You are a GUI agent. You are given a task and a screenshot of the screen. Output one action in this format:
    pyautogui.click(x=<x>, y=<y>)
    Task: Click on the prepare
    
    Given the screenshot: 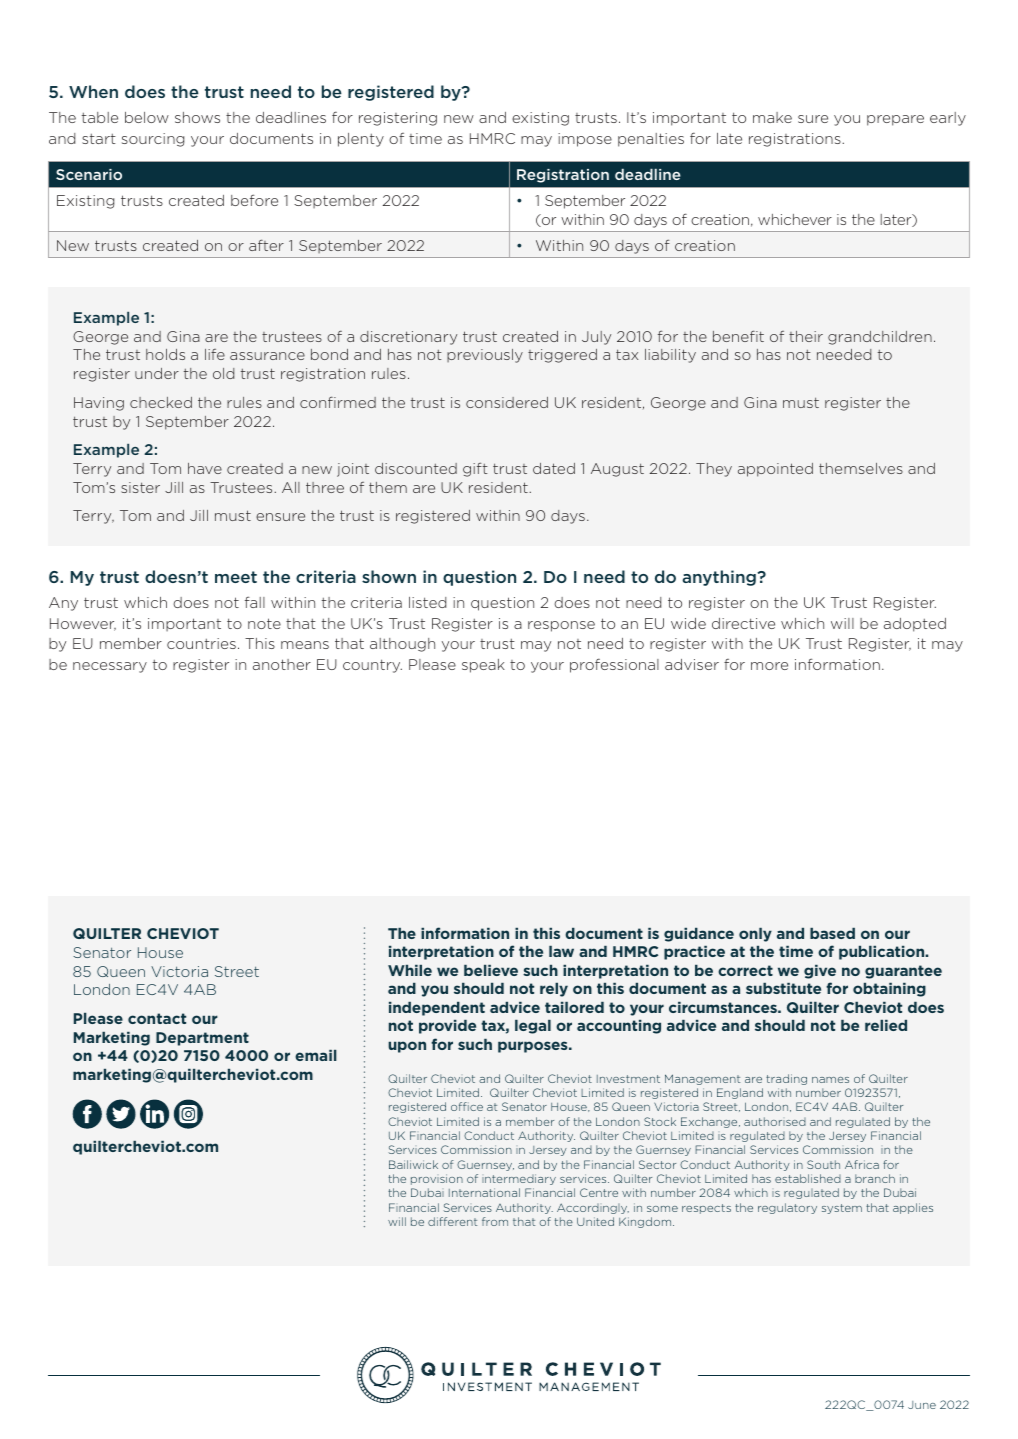 What is the action you would take?
    pyautogui.click(x=895, y=120)
